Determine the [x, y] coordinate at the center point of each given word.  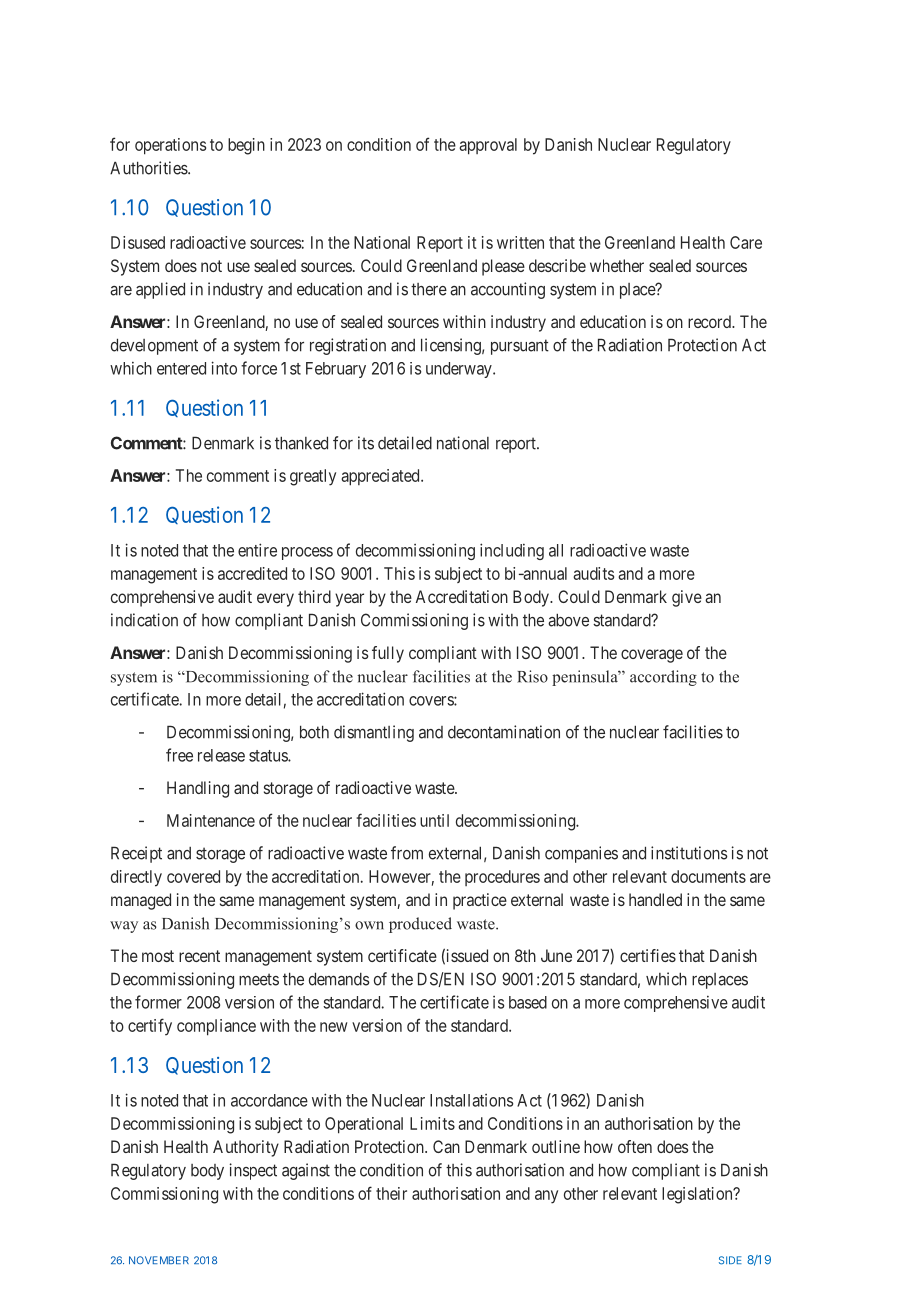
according [663, 678]
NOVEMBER [159, 1260]
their [391, 1193]
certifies [648, 955]
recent [199, 956]
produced [420, 925]
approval [488, 146]
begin [246, 146]
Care [746, 242]
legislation [698, 1195]
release [221, 755]
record [710, 321]
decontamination [504, 732]
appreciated [381, 477]
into [224, 368]
